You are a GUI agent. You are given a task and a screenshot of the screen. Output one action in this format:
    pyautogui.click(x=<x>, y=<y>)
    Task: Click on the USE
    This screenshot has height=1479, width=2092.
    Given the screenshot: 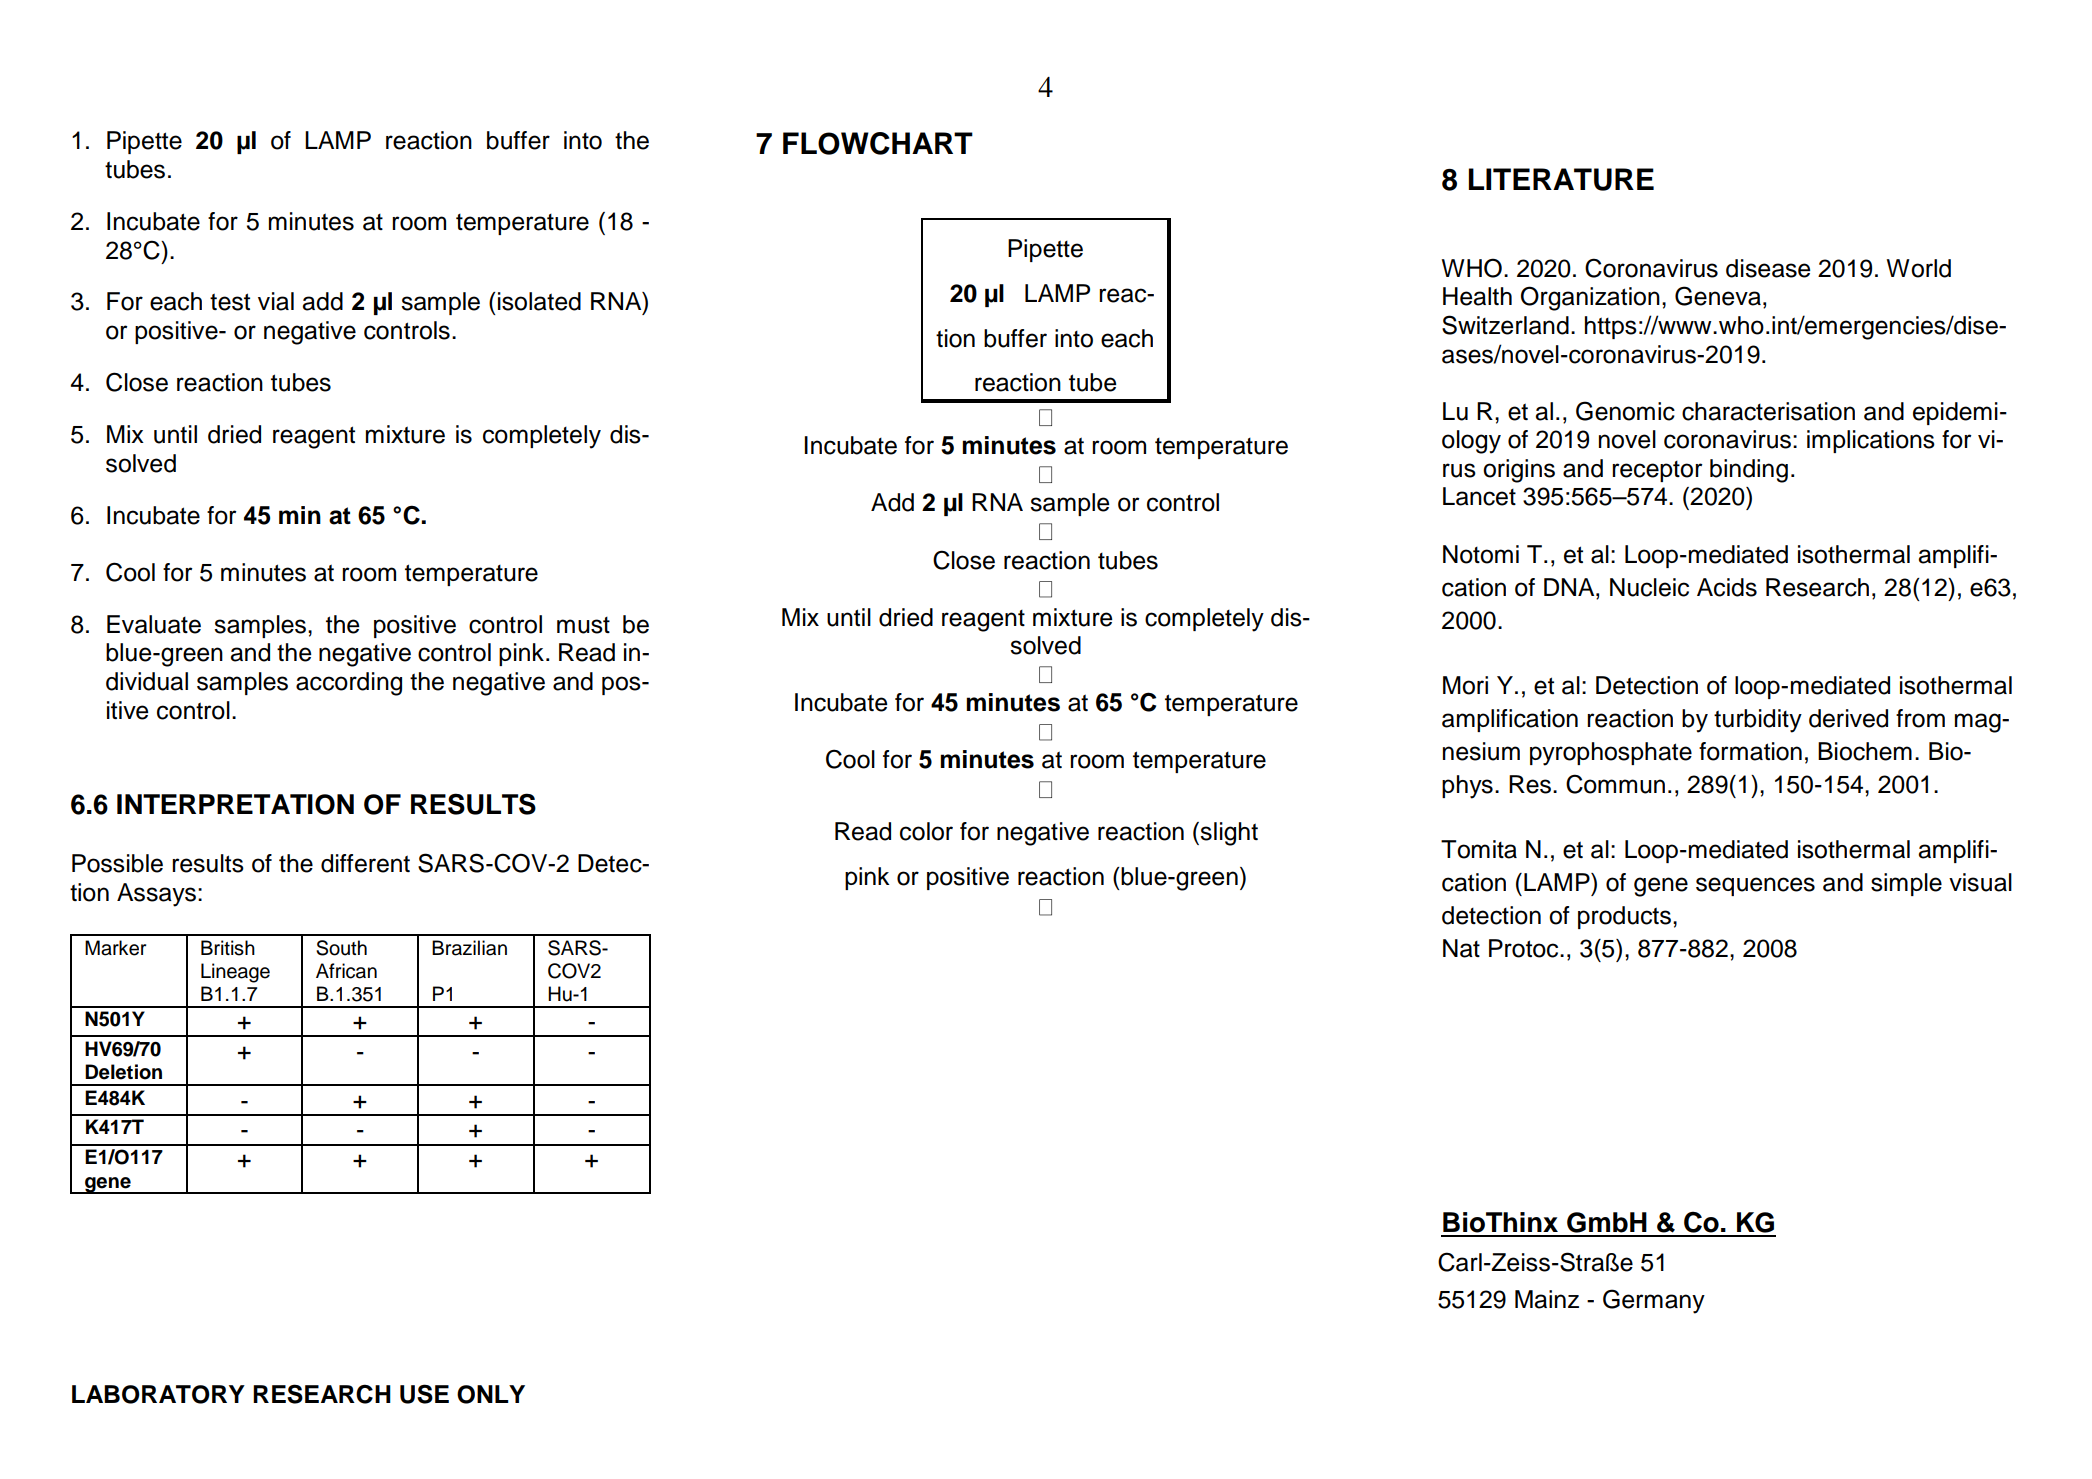 What is the action you would take?
    pyautogui.click(x=424, y=1394)
